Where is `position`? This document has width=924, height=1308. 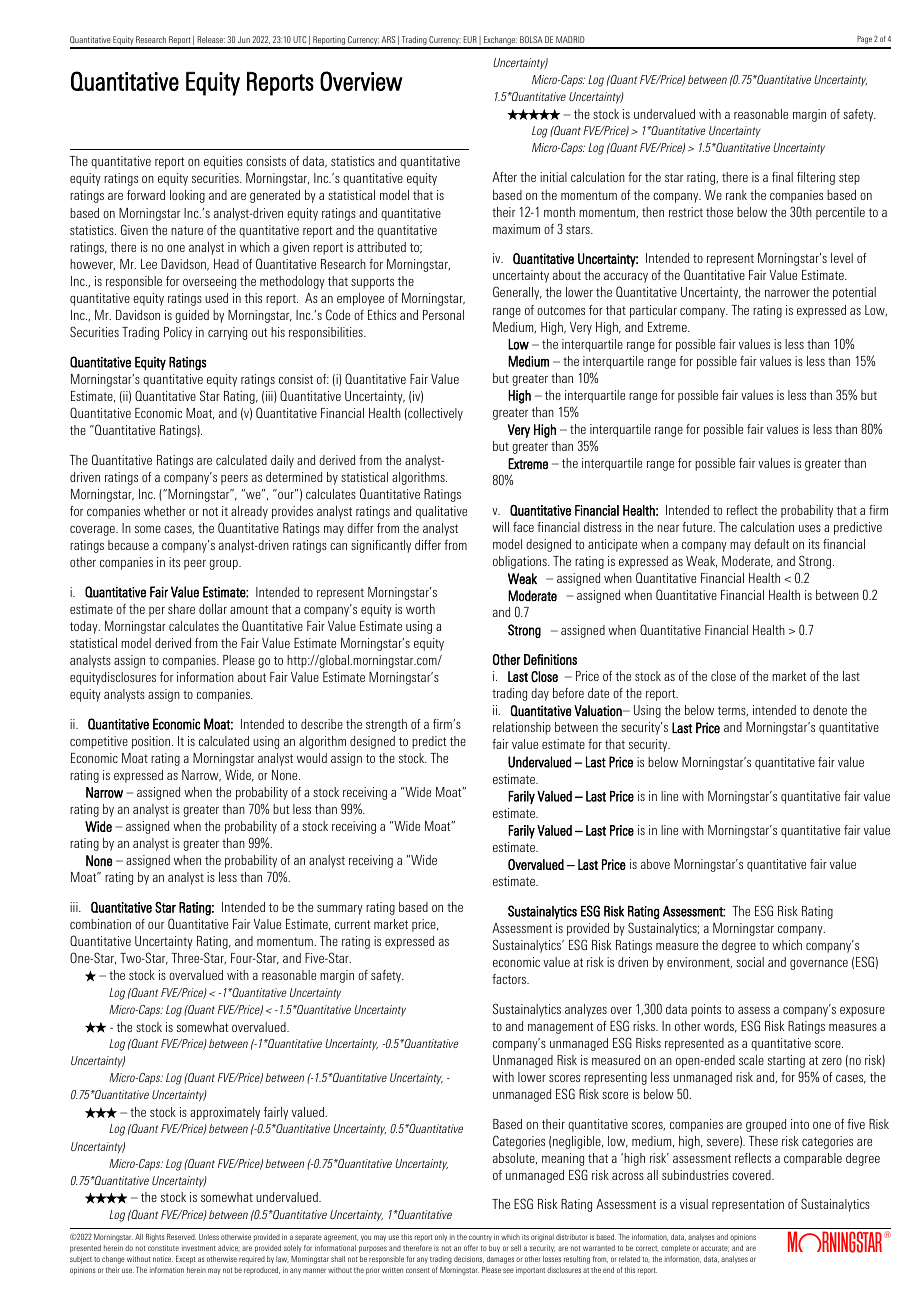 position is located at coordinates (152, 742).
